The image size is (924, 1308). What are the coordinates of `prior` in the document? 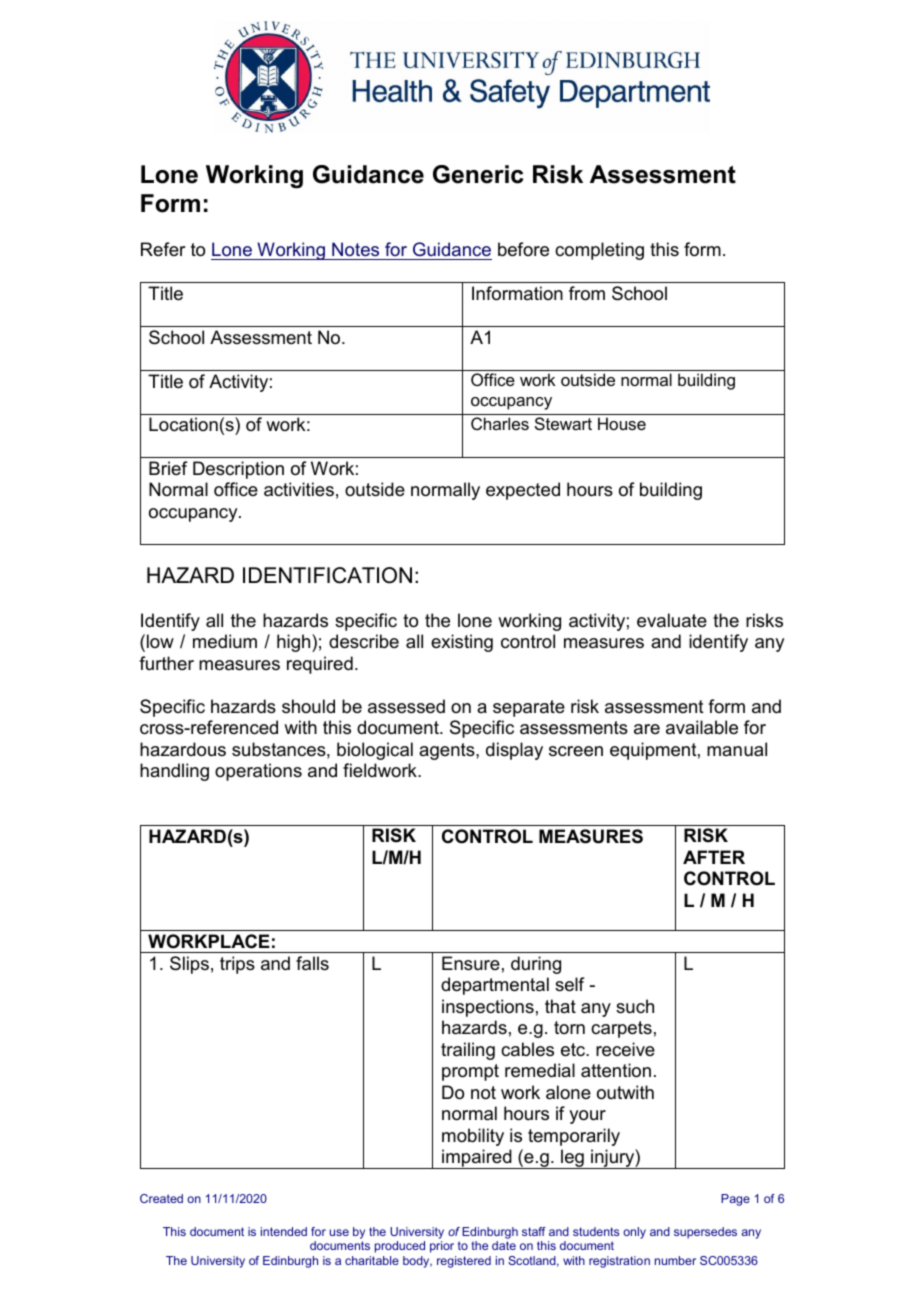 It's located at (442, 1247).
